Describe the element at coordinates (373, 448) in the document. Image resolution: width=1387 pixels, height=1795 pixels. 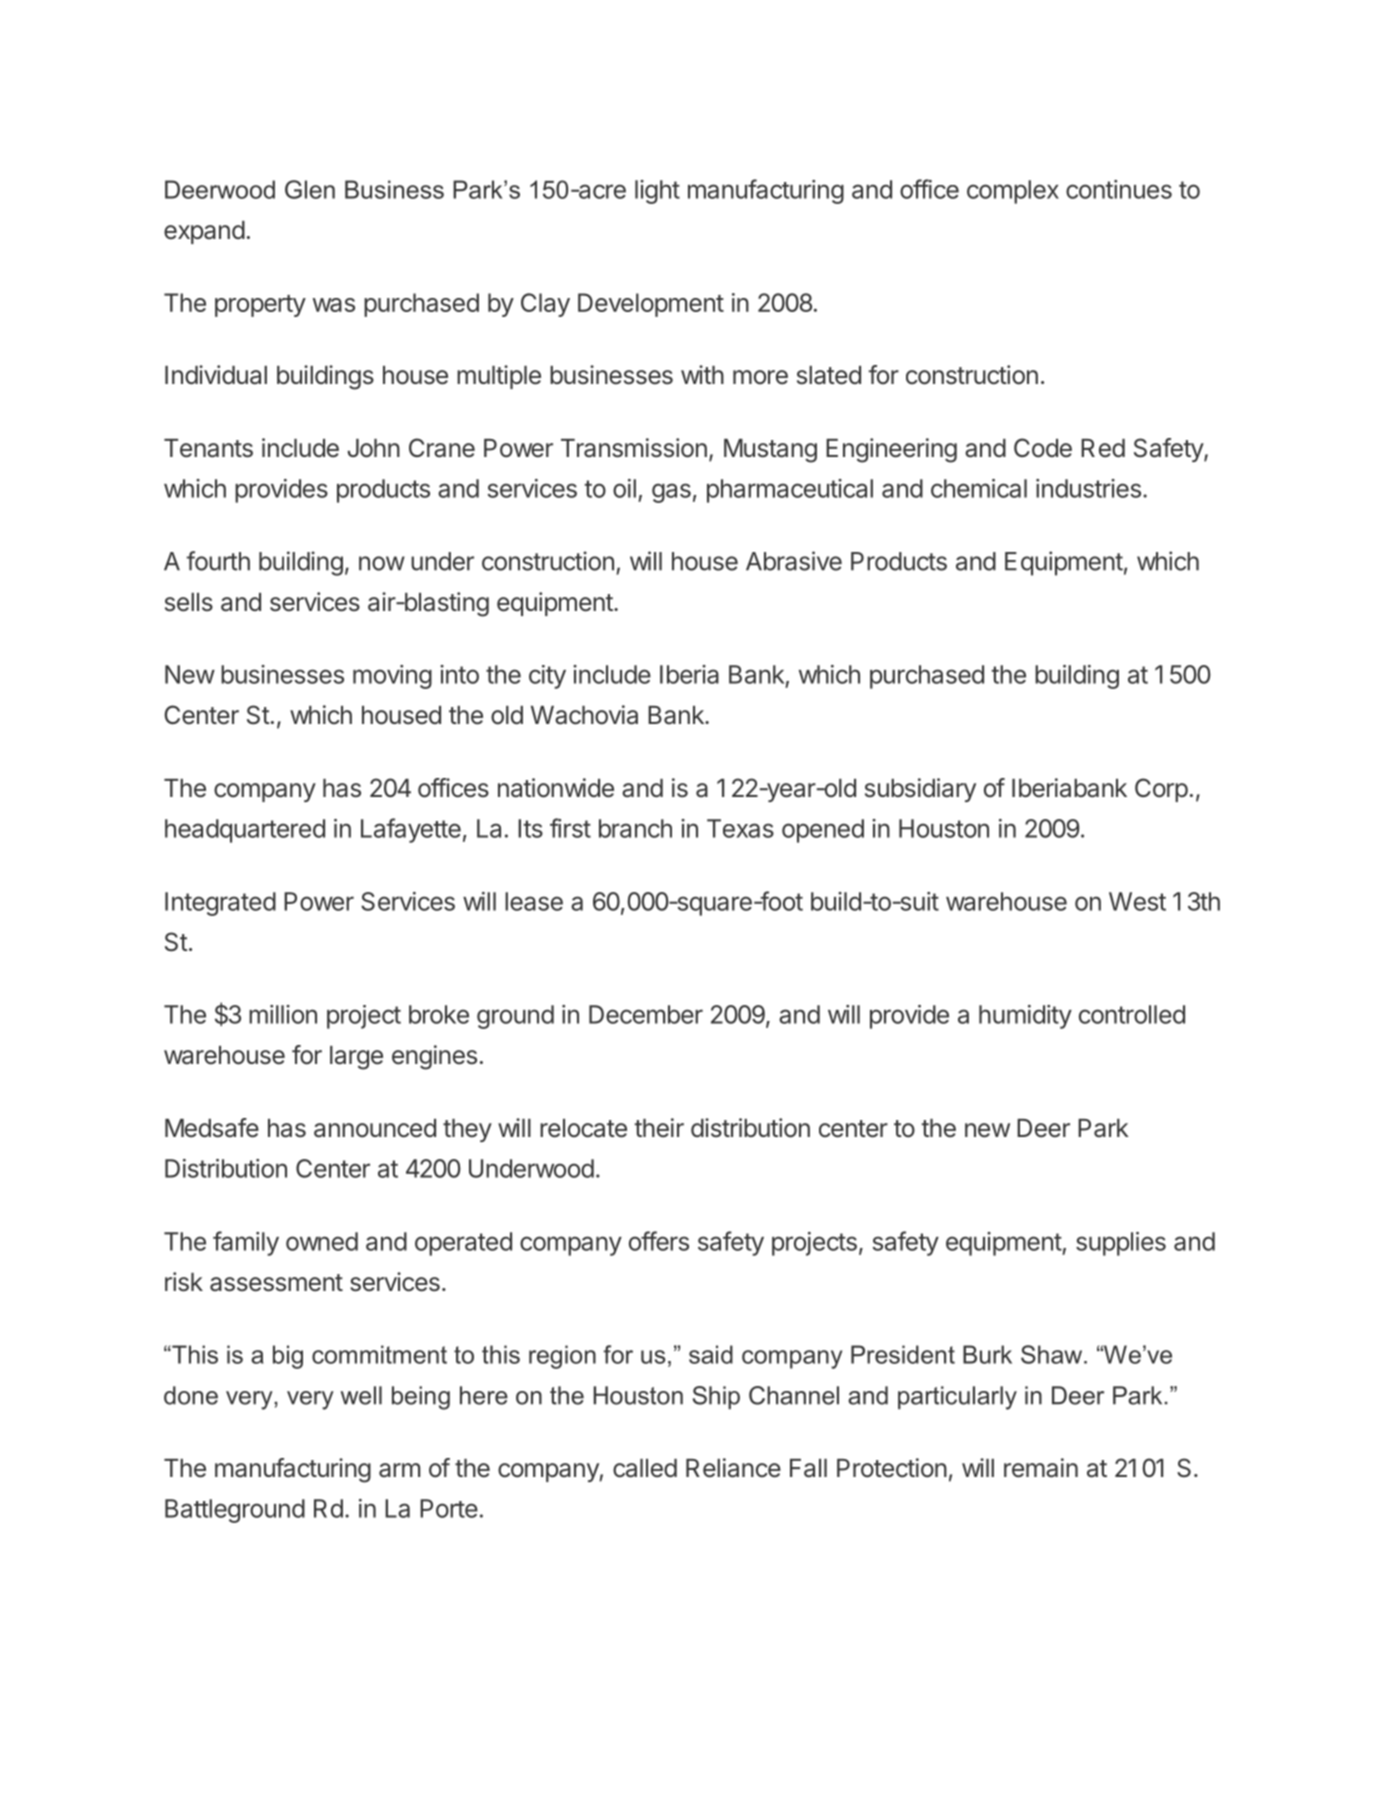
I see `John` at that location.
